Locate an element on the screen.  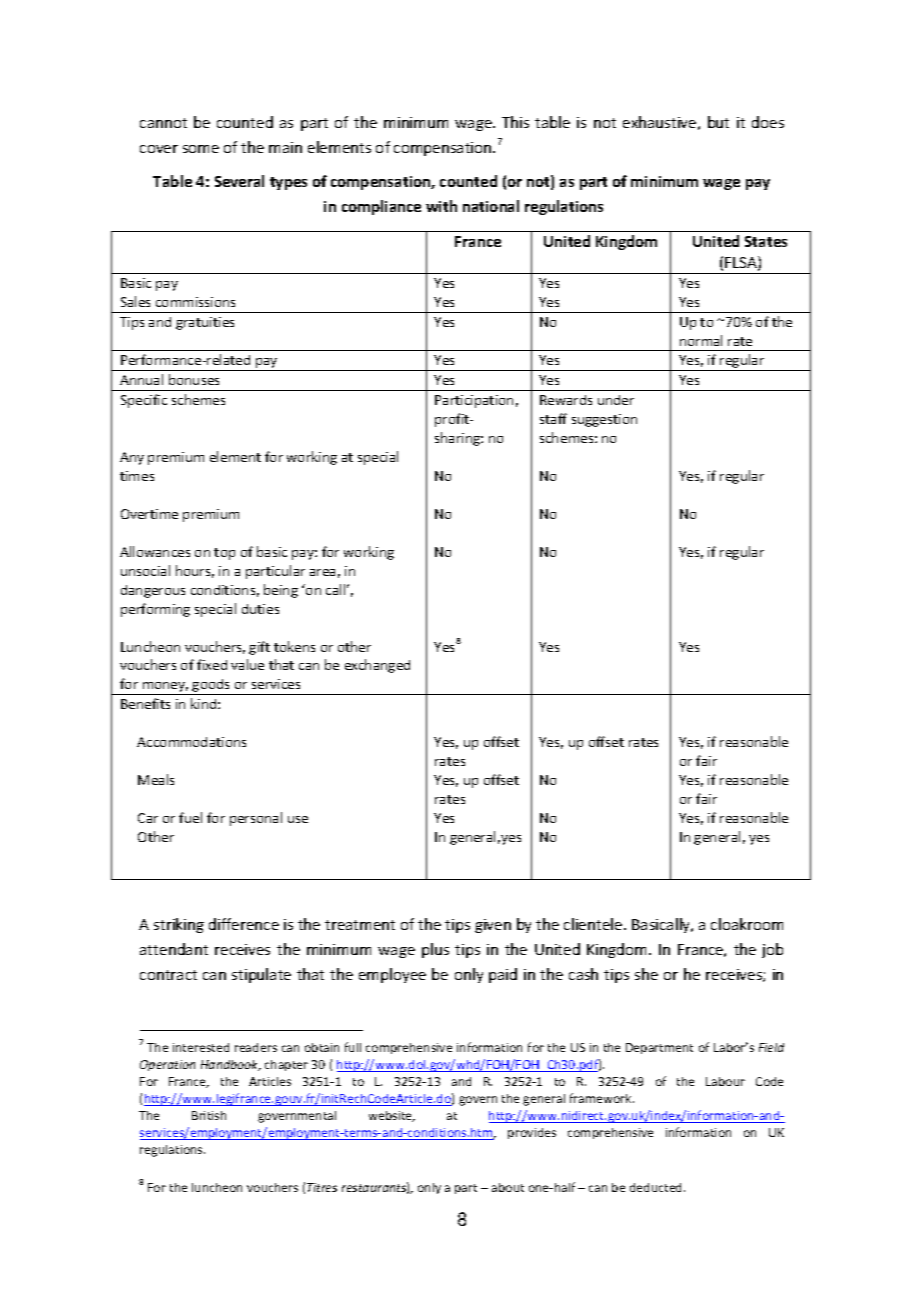
but is located at coordinates (718, 122).
